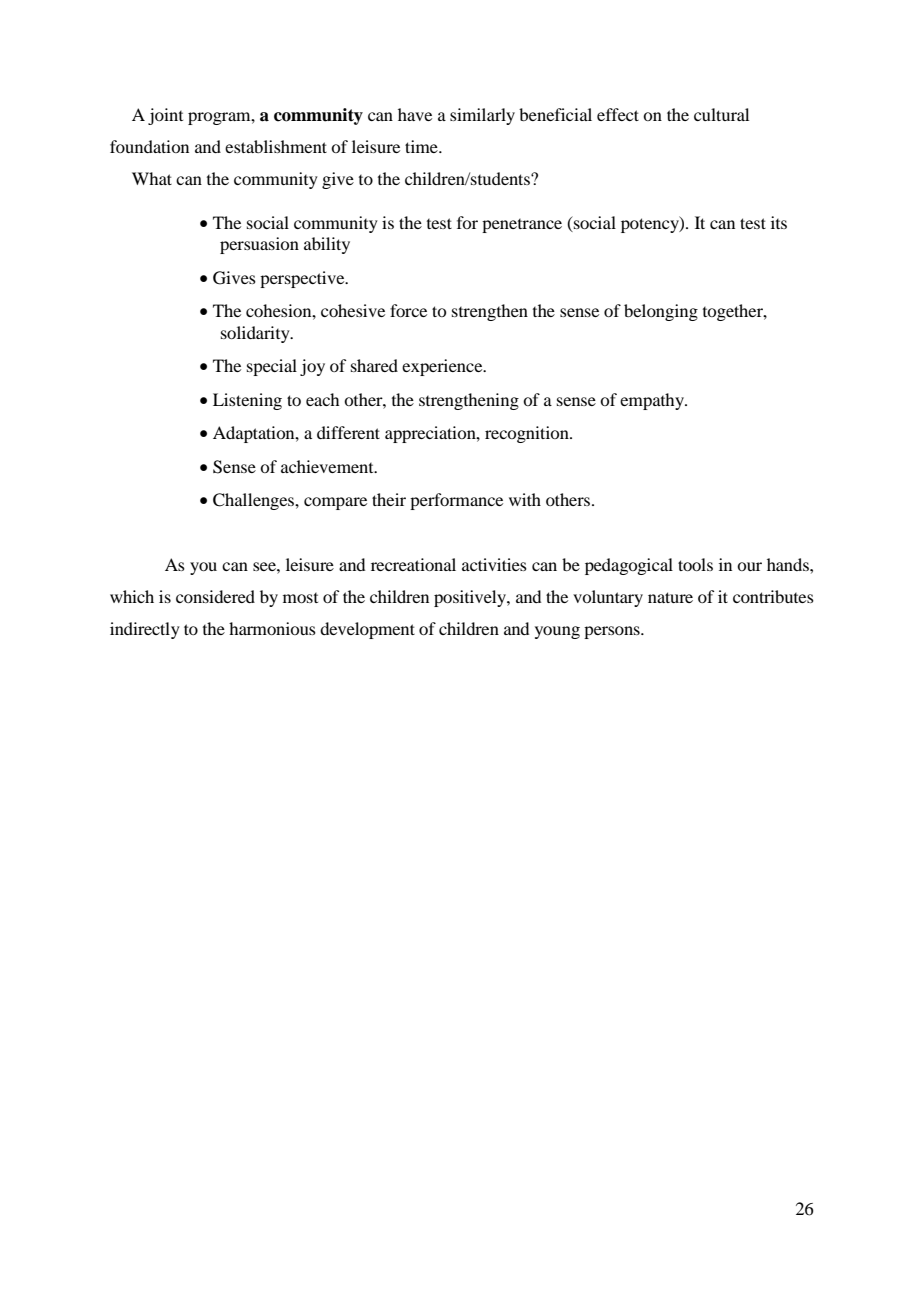  I want to click on empathy, so click(653, 401).
